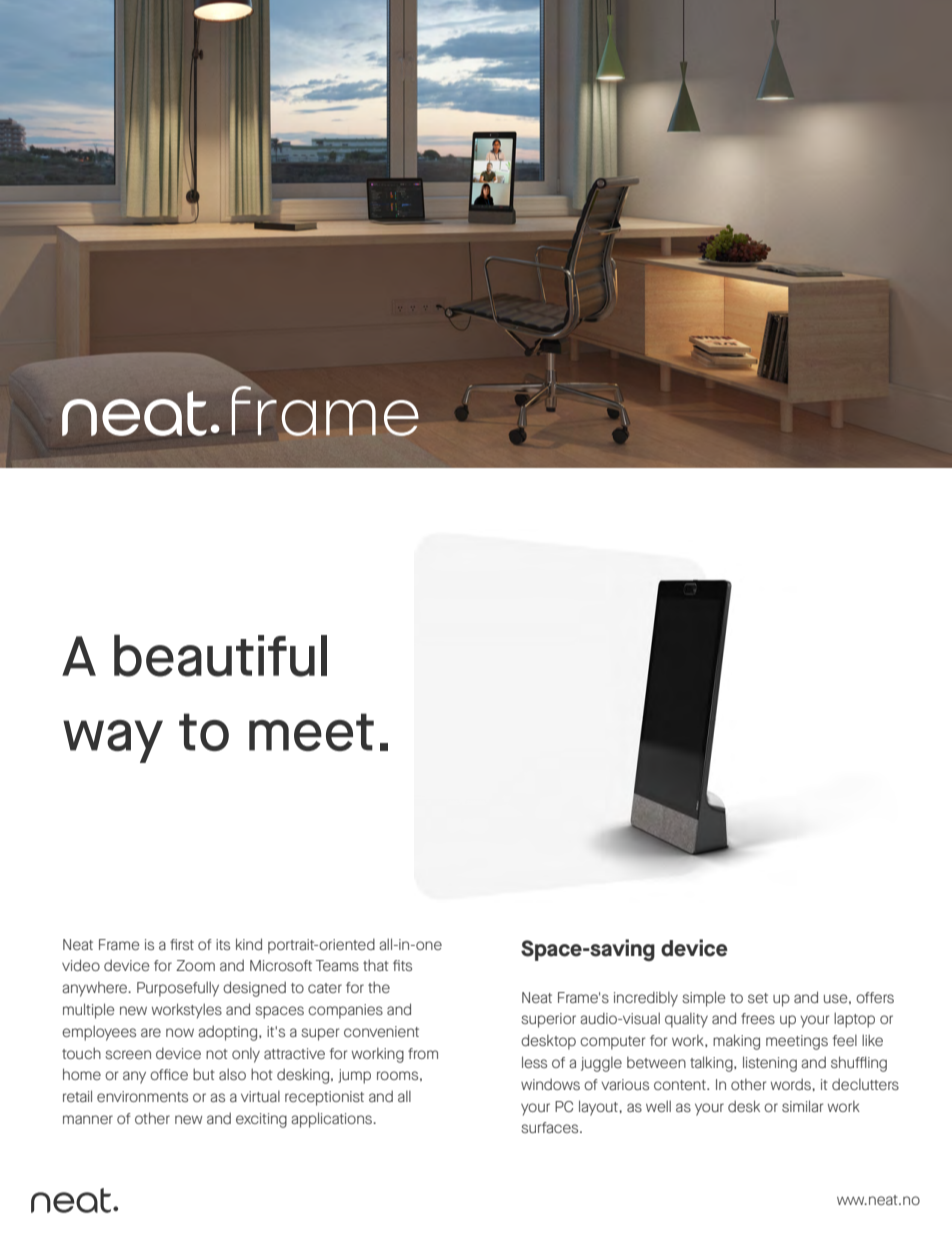 This image has height=1233, width=952. What do you see at coordinates (220, 655) in the image?
I see `beautiful` at bounding box center [220, 655].
